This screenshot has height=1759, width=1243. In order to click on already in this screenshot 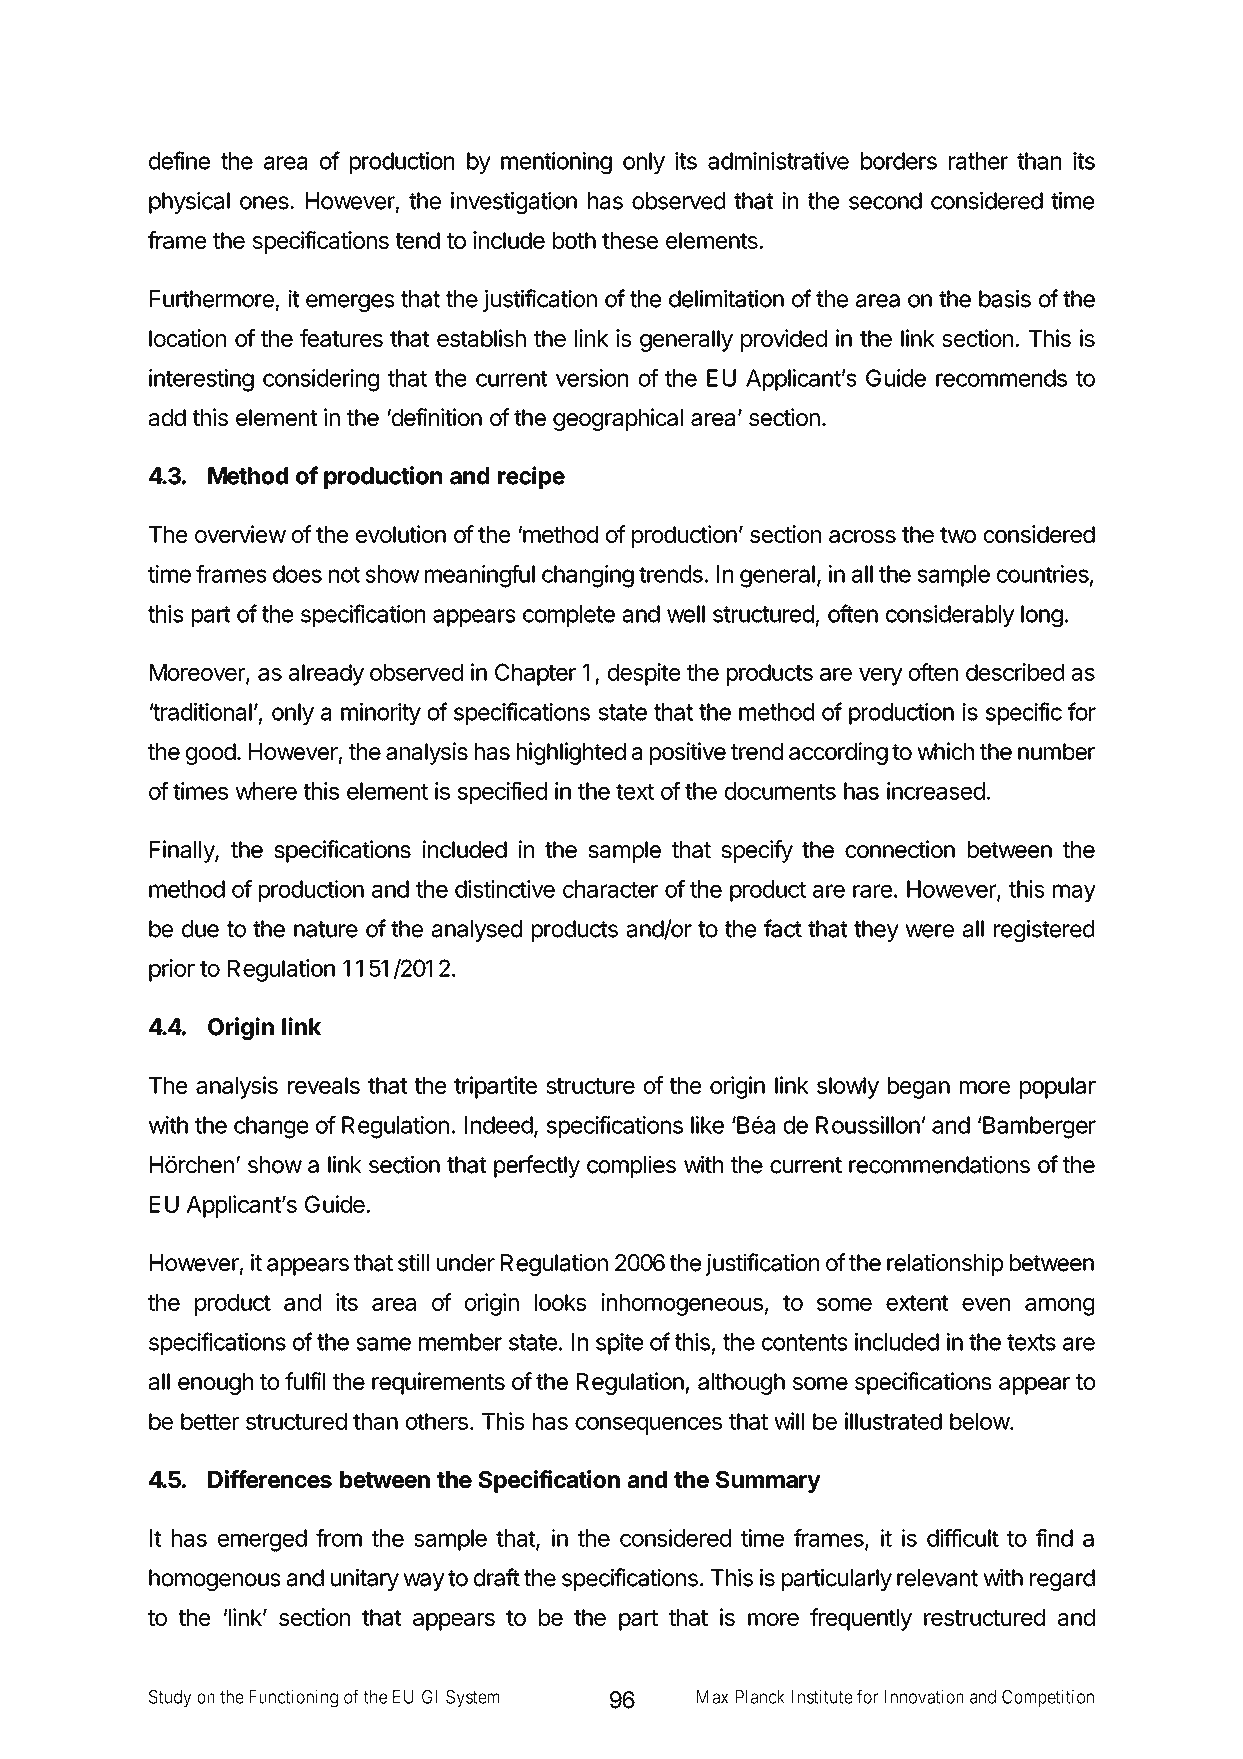, I will do `click(326, 675)`.
